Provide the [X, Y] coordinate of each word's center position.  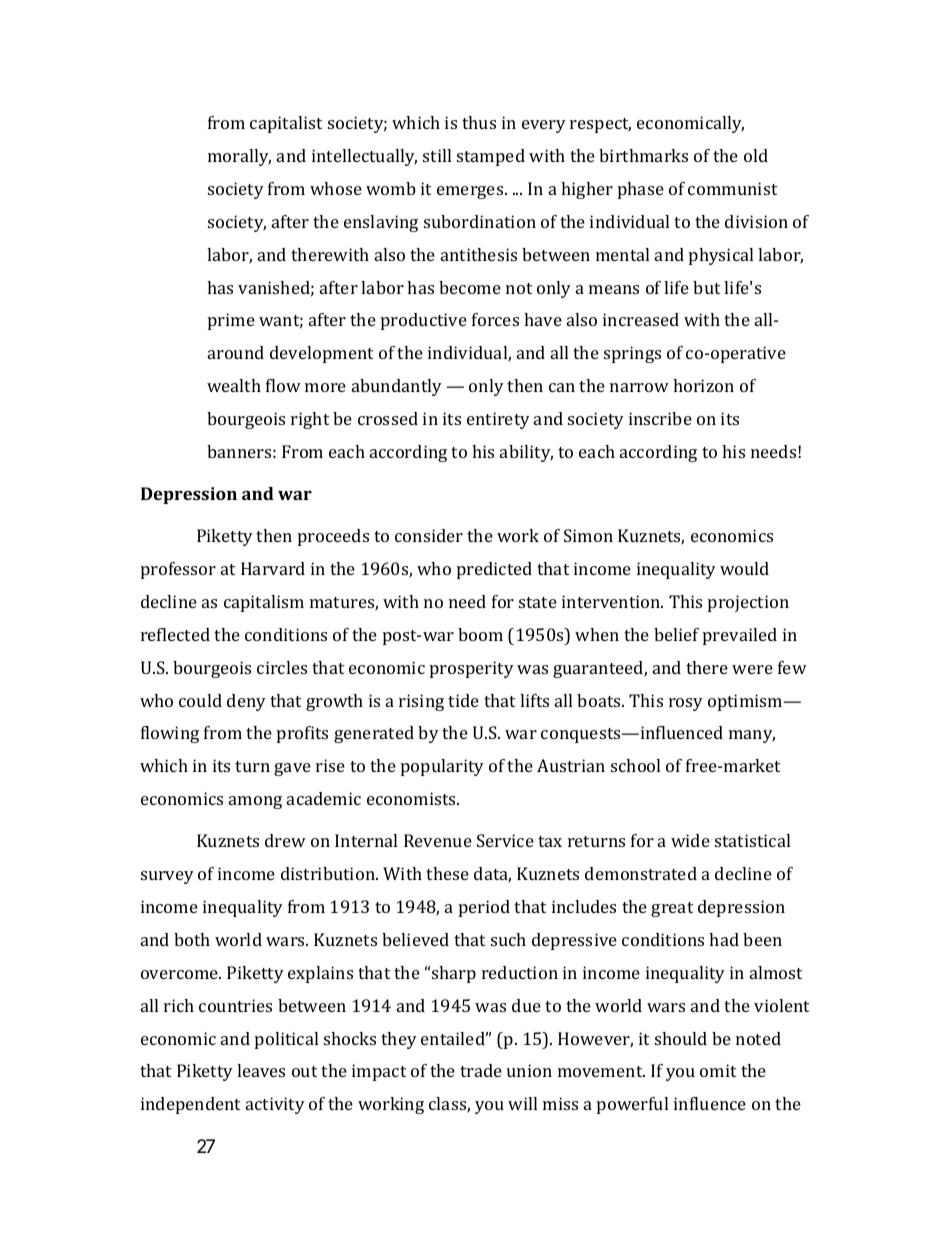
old [756, 155]
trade [481, 1070]
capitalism [264, 603]
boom [480, 634]
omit [718, 1070]
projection [748, 603]
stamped [491, 157]
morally [239, 157]
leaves [261, 1070]
